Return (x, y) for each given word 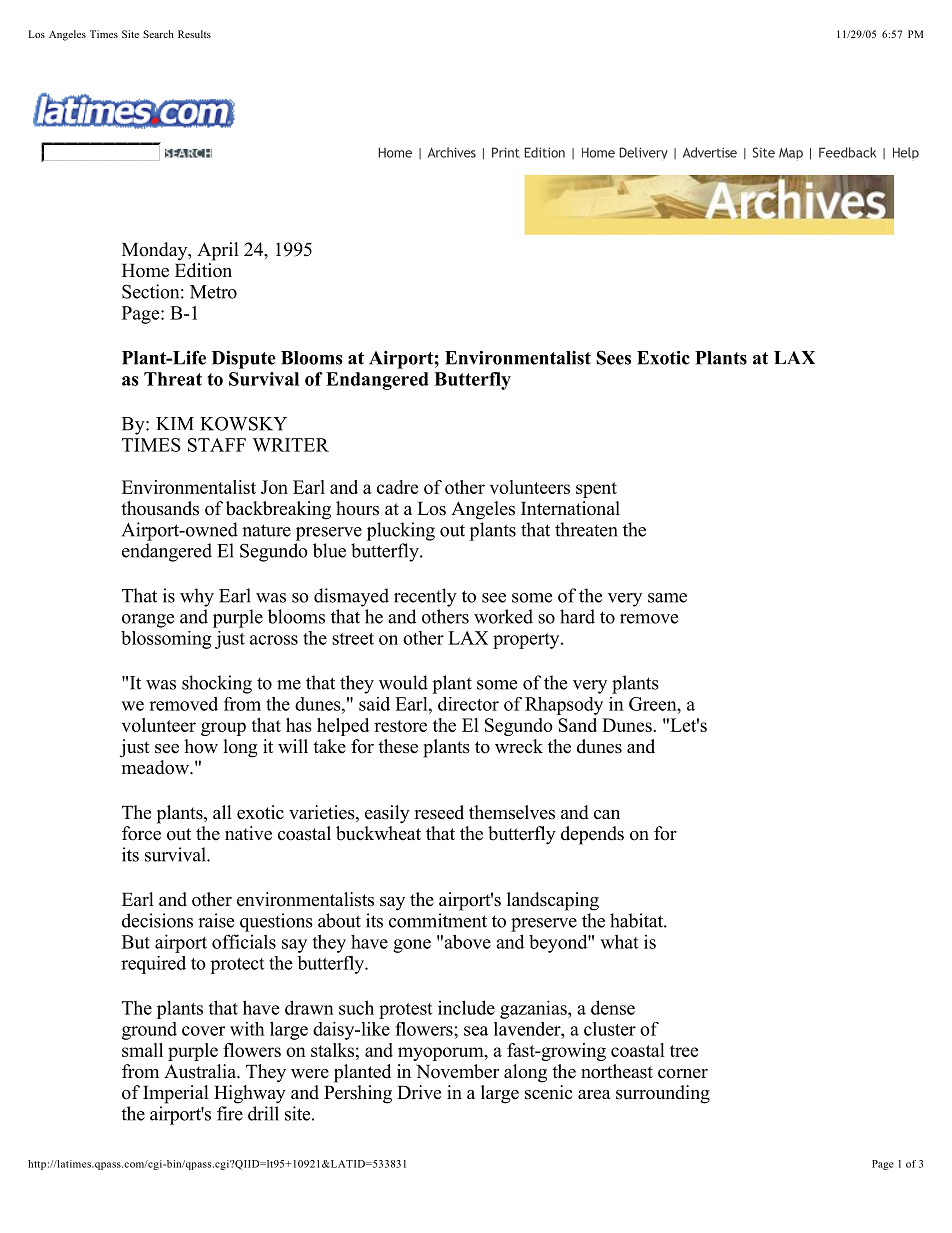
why (197, 597)
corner (683, 1074)
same (667, 598)
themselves (512, 812)
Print (506, 152)
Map (791, 154)
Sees (613, 357)
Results (194, 34)
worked (503, 616)
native (248, 833)
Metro (213, 292)
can (607, 815)
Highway (250, 1094)
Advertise (710, 152)
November (457, 1071)
